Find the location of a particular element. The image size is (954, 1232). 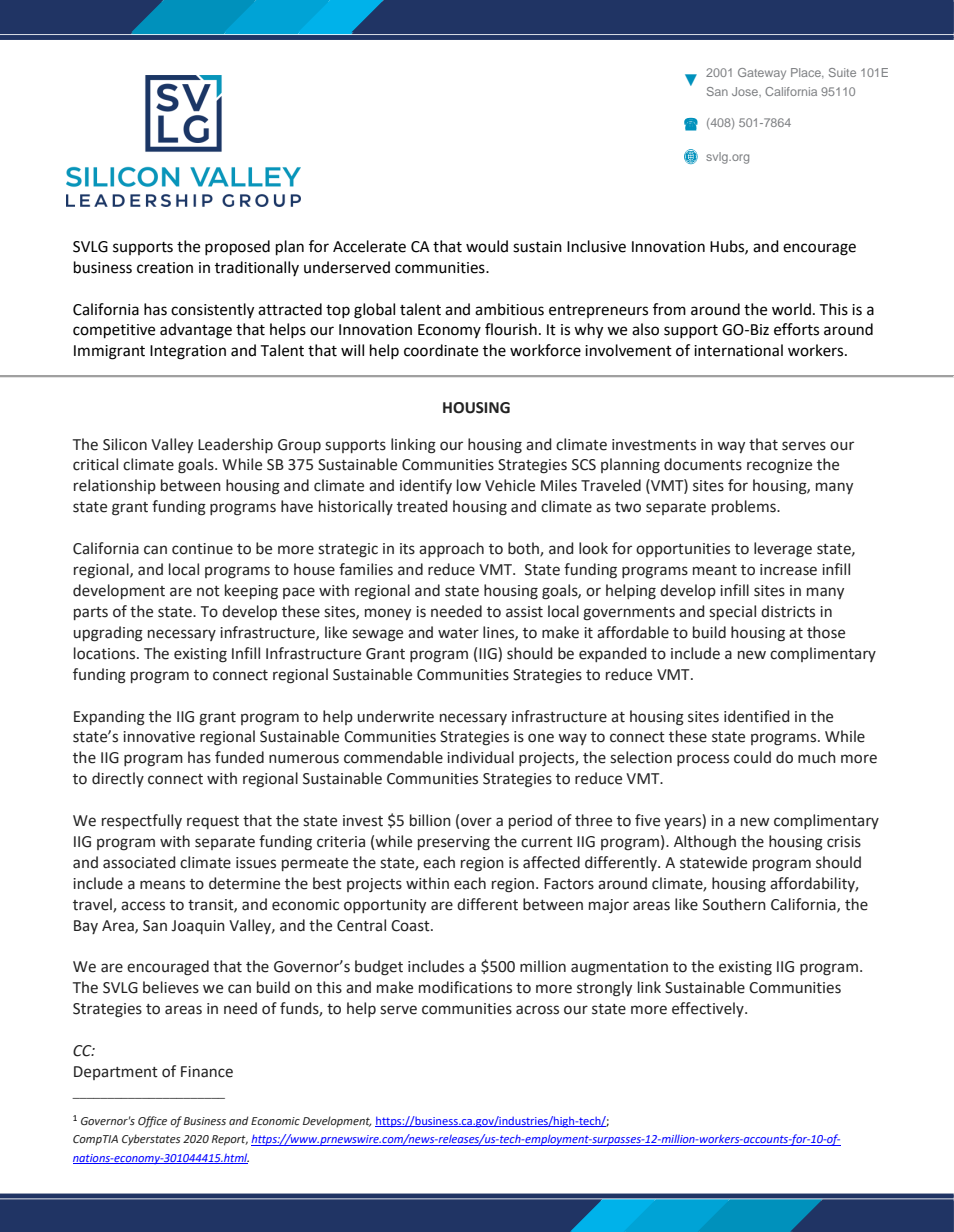

international is located at coordinates (738, 350).
